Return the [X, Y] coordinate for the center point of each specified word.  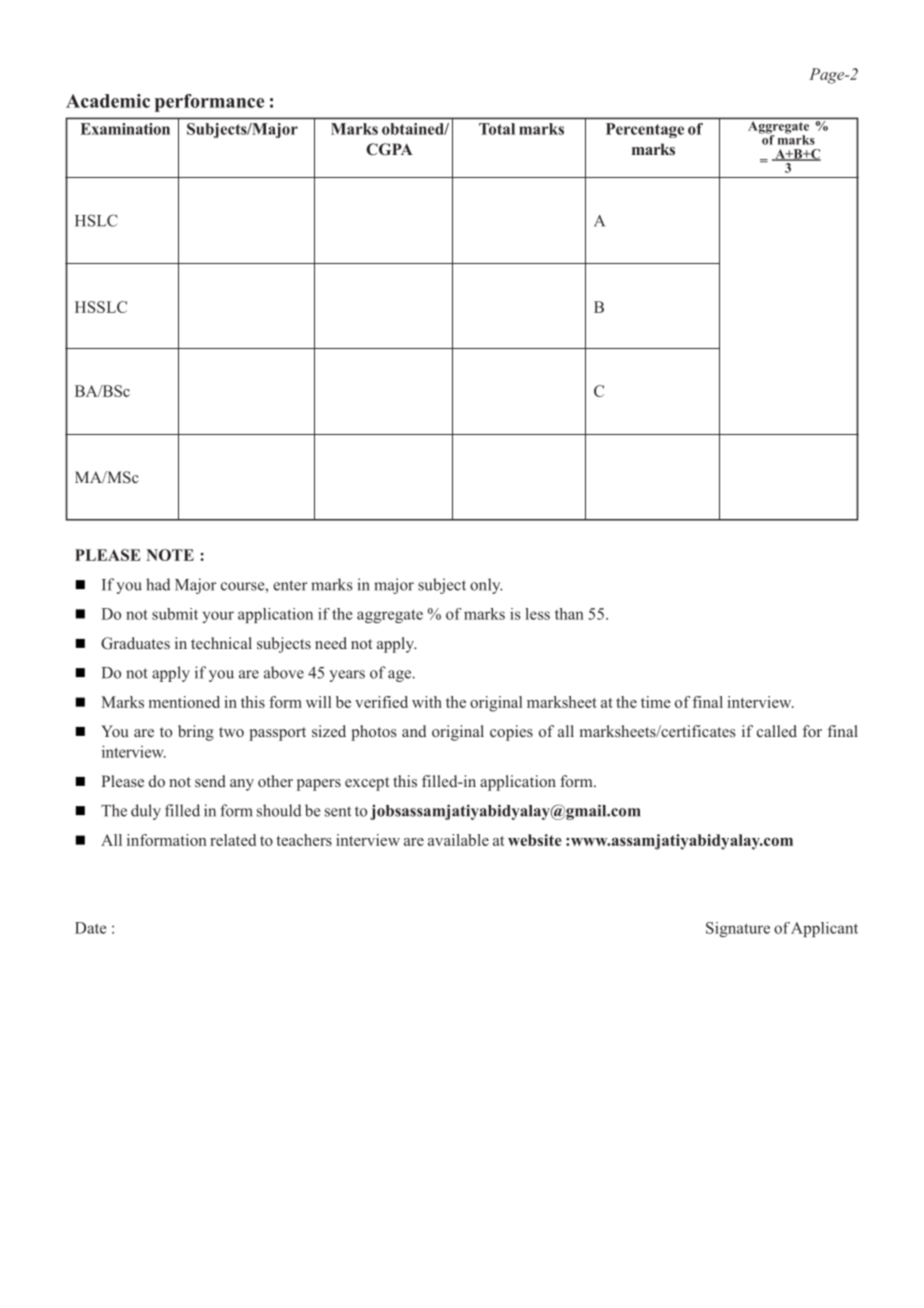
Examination [125, 129]
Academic [108, 101]
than [569, 614]
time [656, 702]
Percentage [645, 130]
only [486, 586]
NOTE [170, 555]
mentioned [184, 702]
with [427, 702]
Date [90, 928]
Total [497, 129]
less [537, 614]
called [777, 731]
